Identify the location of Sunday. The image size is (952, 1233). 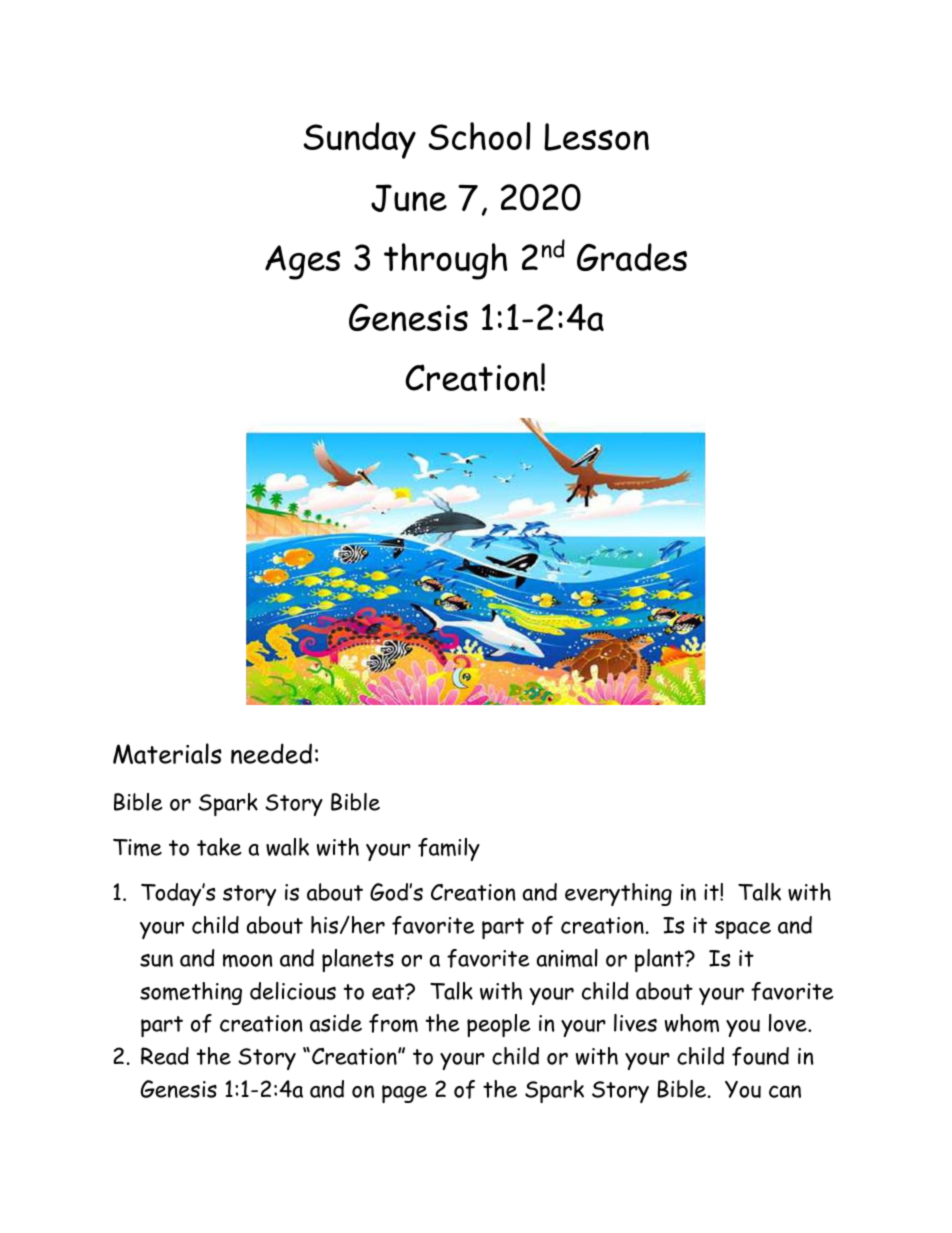
(360, 140).
